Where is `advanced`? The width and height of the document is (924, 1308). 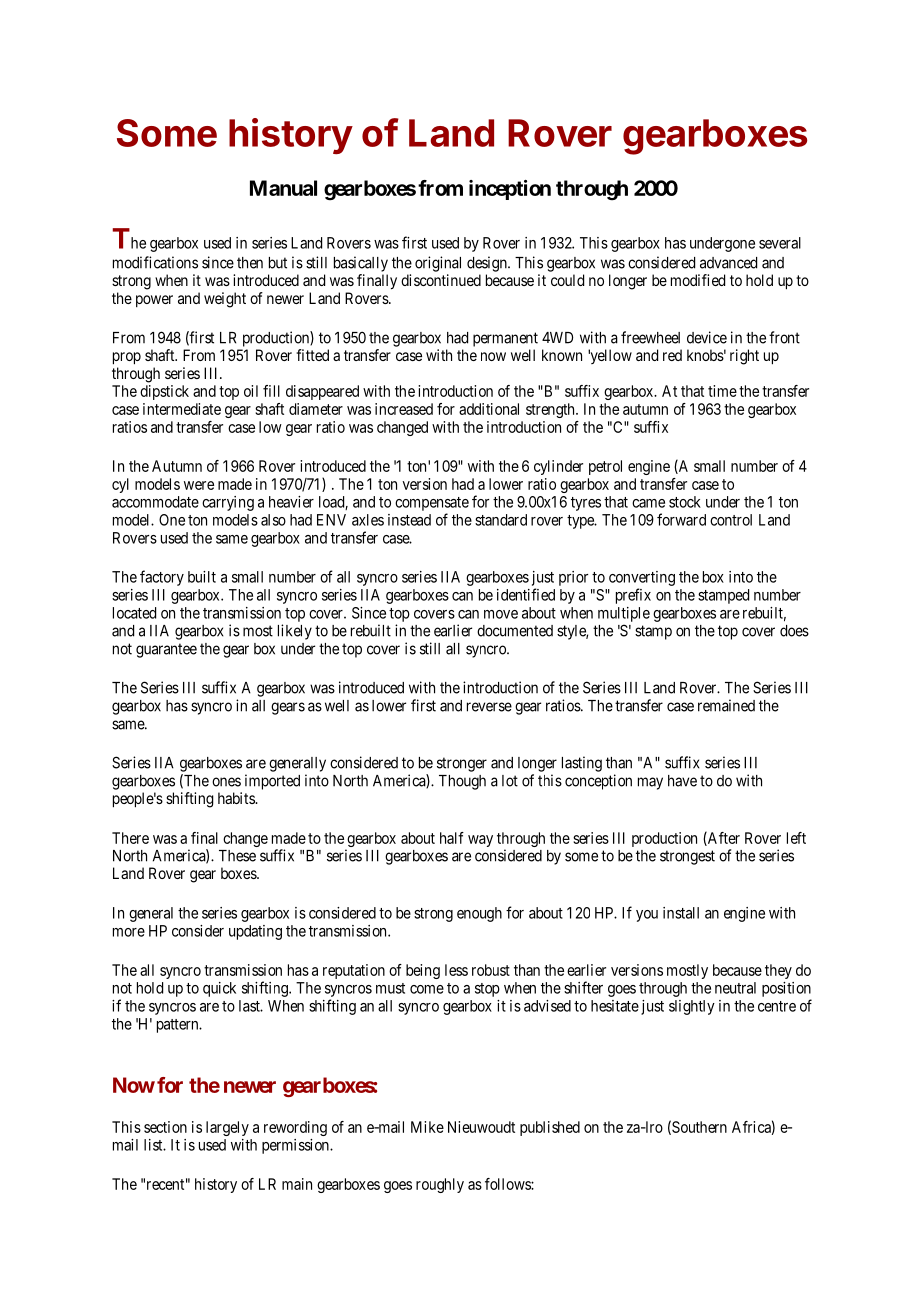
advanced is located at coordinates (728, 263).
